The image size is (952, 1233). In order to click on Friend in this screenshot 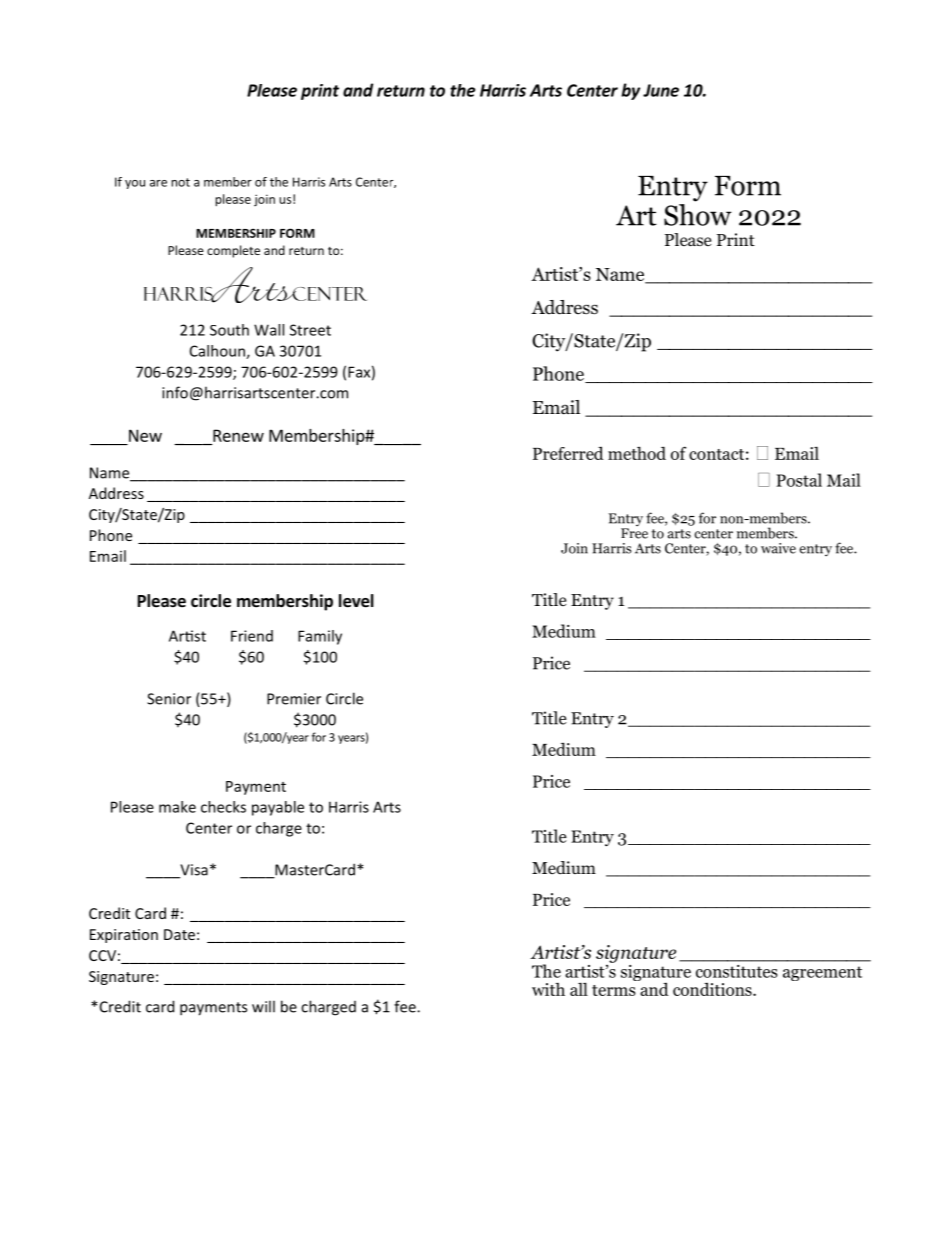, I will do `click(252, 636)`.
